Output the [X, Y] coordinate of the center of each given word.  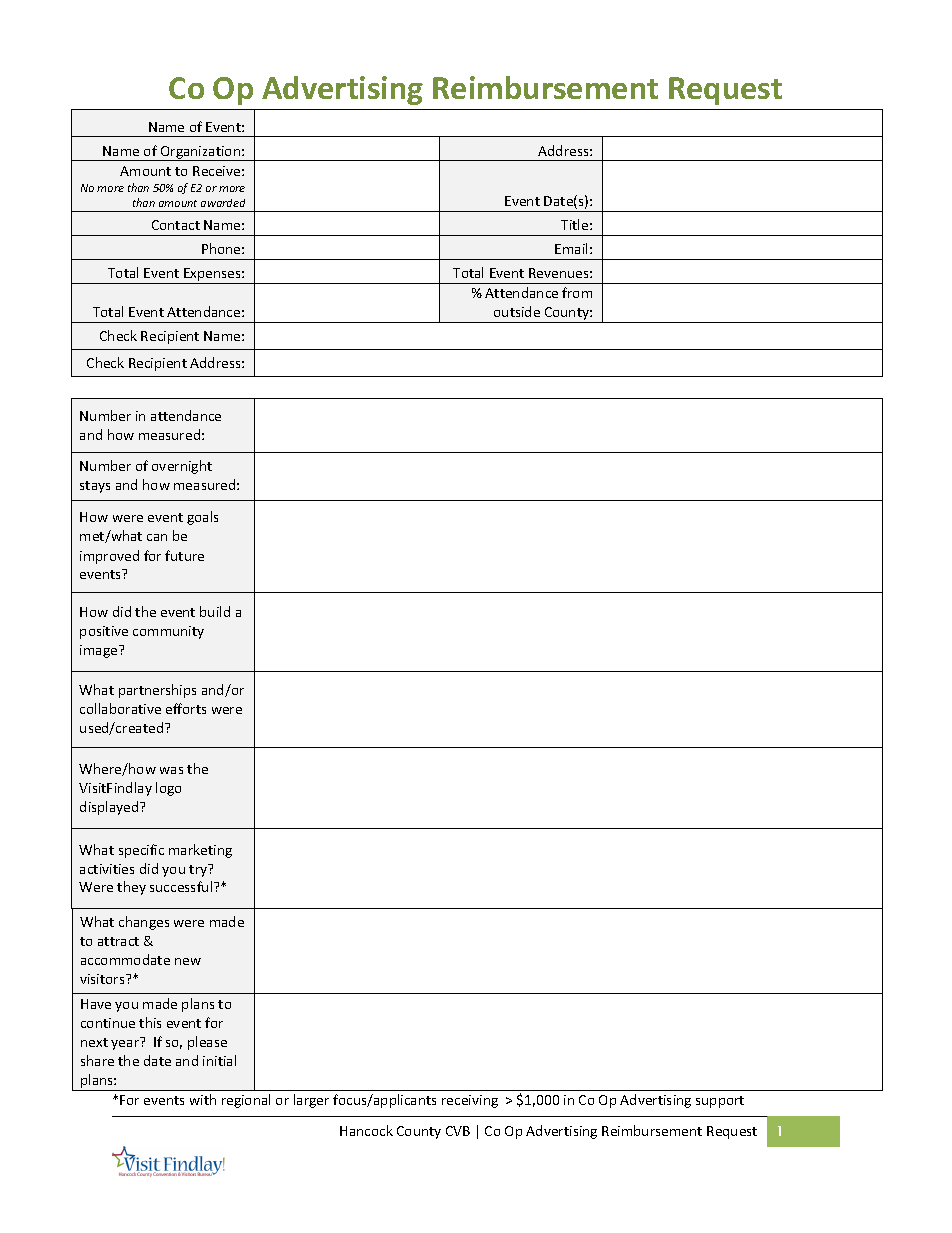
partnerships [157, 691]
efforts [186, 708]
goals [202, 518]
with [203, 1099]
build [215, 611]
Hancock [366, 1130]
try [199, 870]
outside [517, 311]
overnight [182, 467]
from [577, 292]
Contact [176, 225]
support [720, 1102]
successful [182, 886]
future [184, 555]
